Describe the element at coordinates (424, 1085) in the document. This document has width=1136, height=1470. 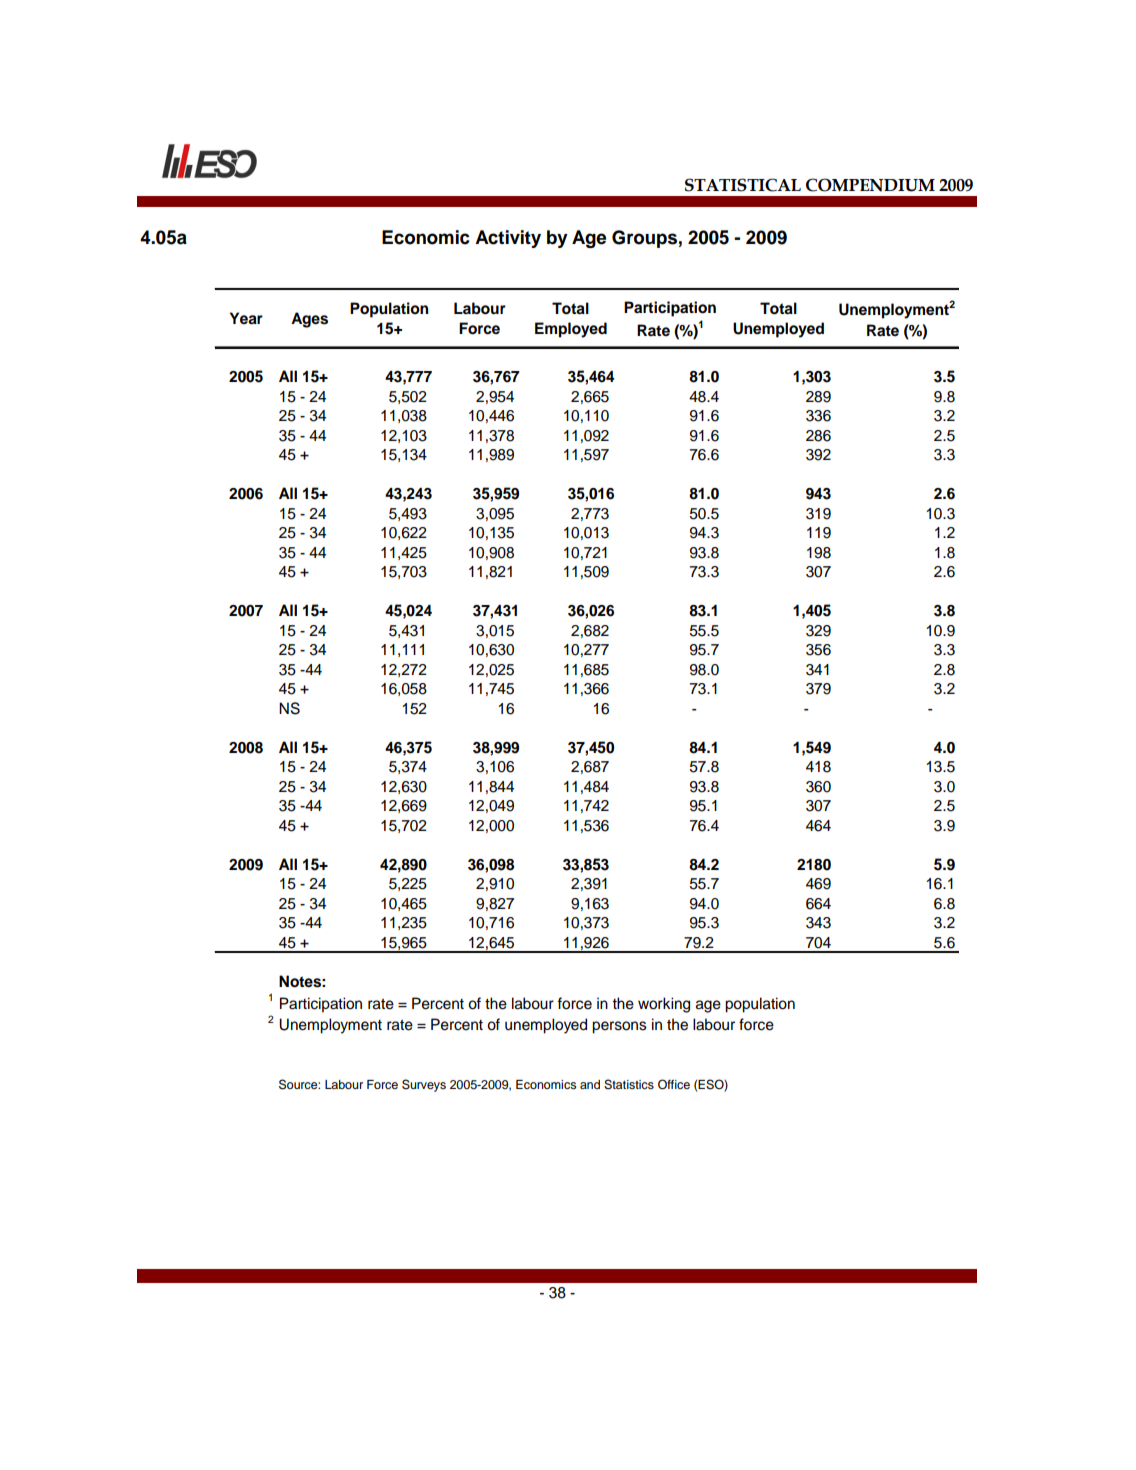
I see `Surveys` at that location.
